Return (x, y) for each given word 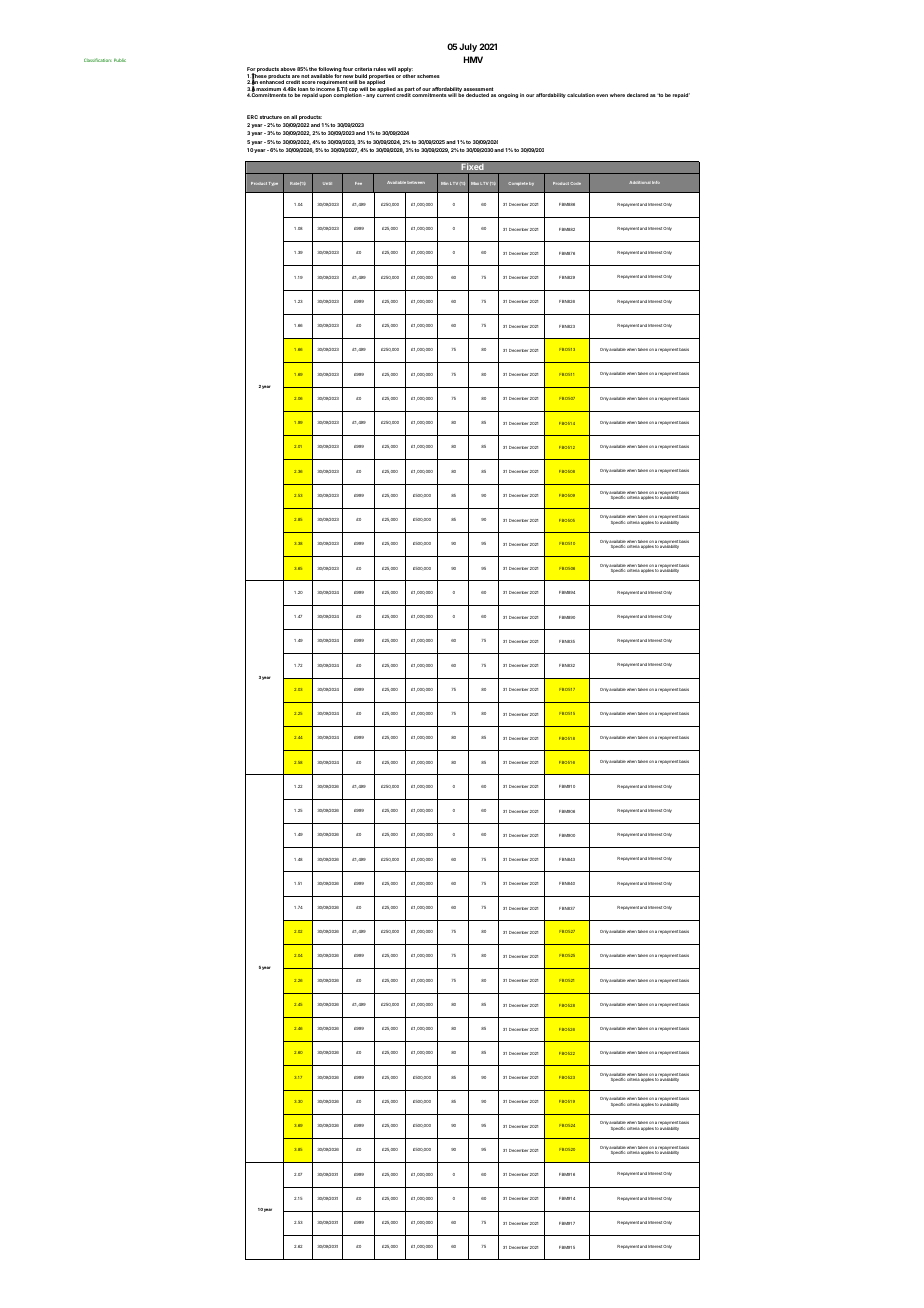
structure (271, 117)
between (416, 182)
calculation (581, 95)
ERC (252, 117)
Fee (358, 183)
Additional (640, 182)
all (294, 117)
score (309, 82)
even (602, 95)
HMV (473, 59)
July (468, 47)
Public (120, 60)
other (409, 76)
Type (273, 184)
